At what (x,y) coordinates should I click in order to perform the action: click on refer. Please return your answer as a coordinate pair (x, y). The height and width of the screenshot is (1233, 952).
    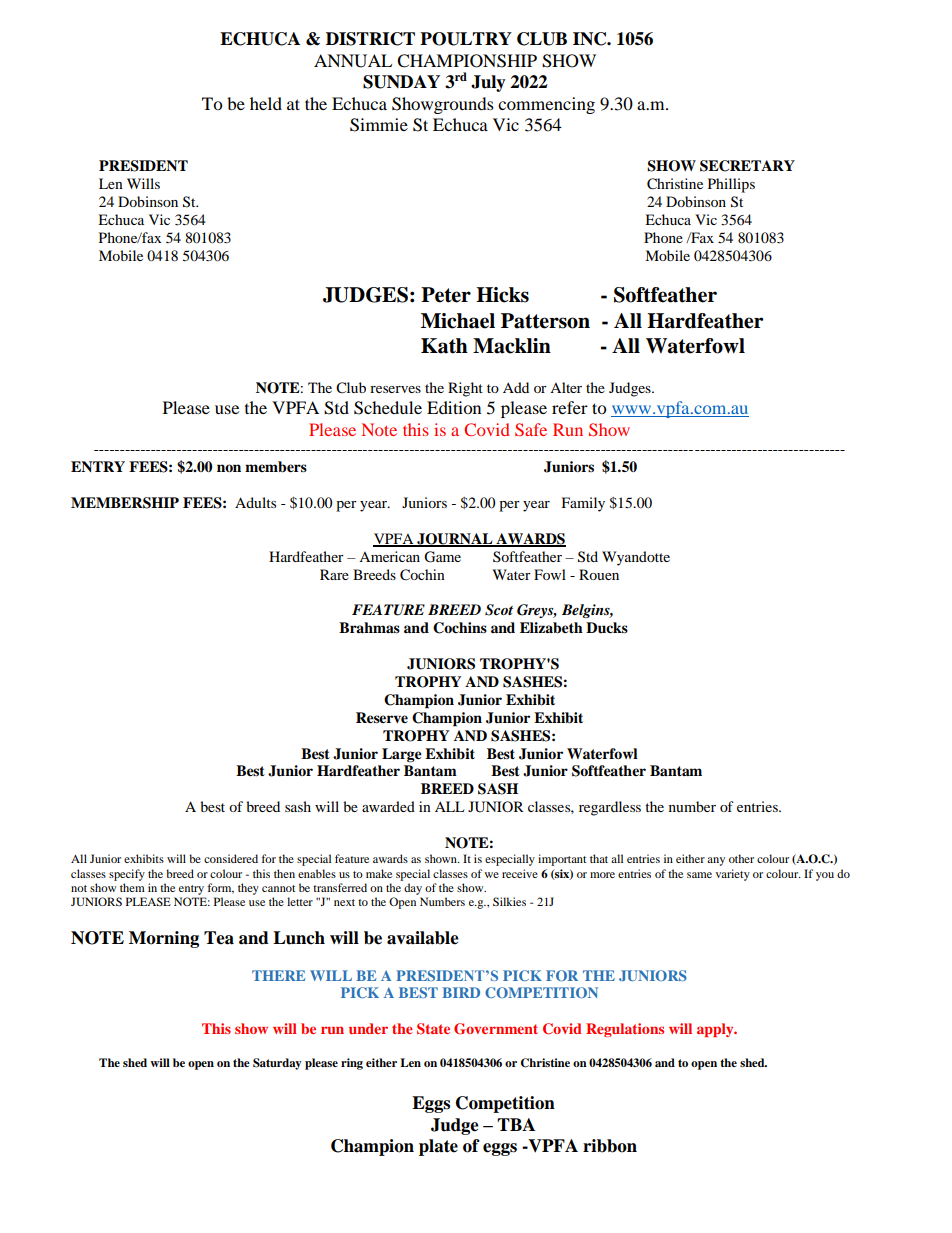
    Looking at the image, I should click on (570, 407).
